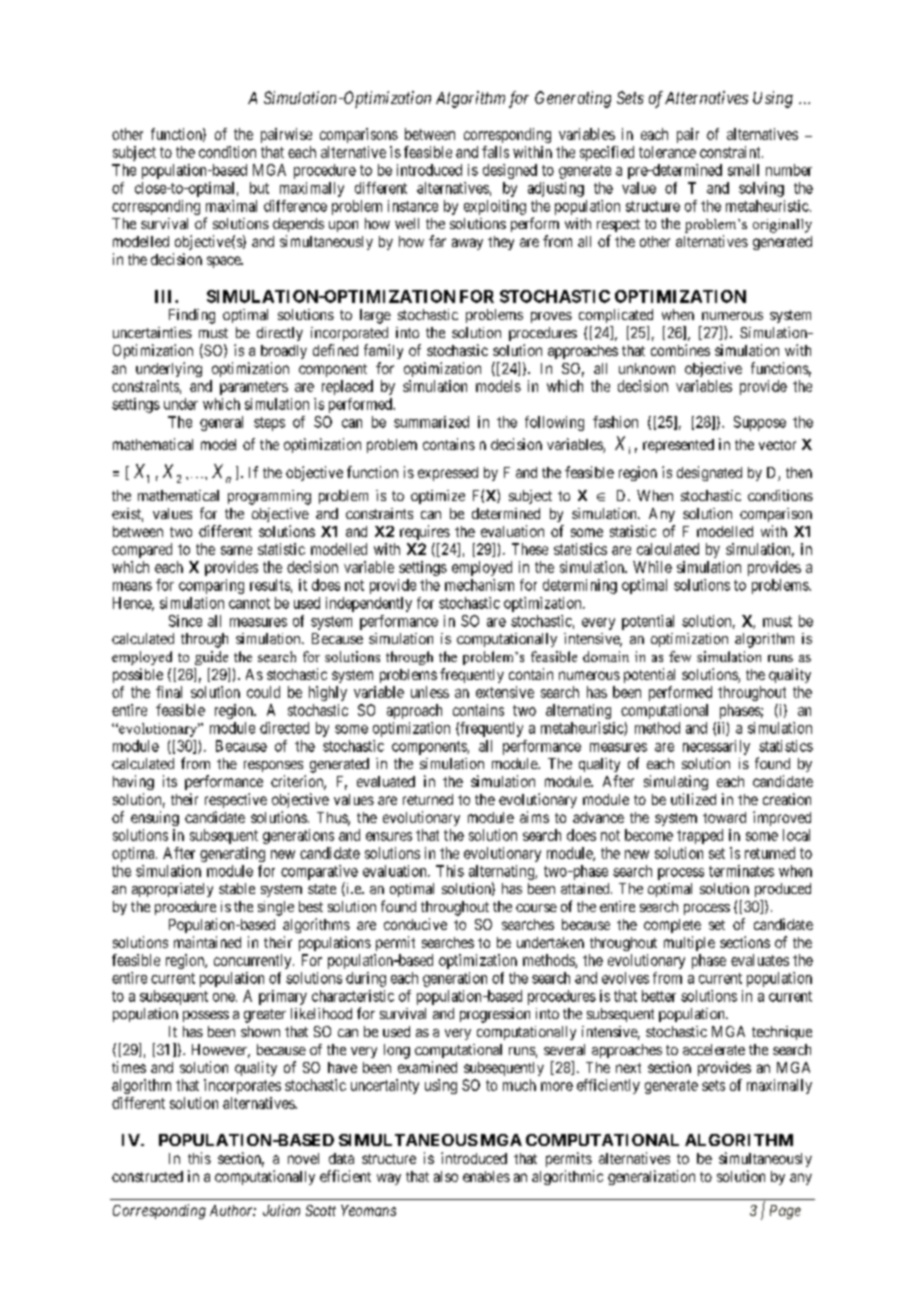  I want to click on few, so click(680, 656).
